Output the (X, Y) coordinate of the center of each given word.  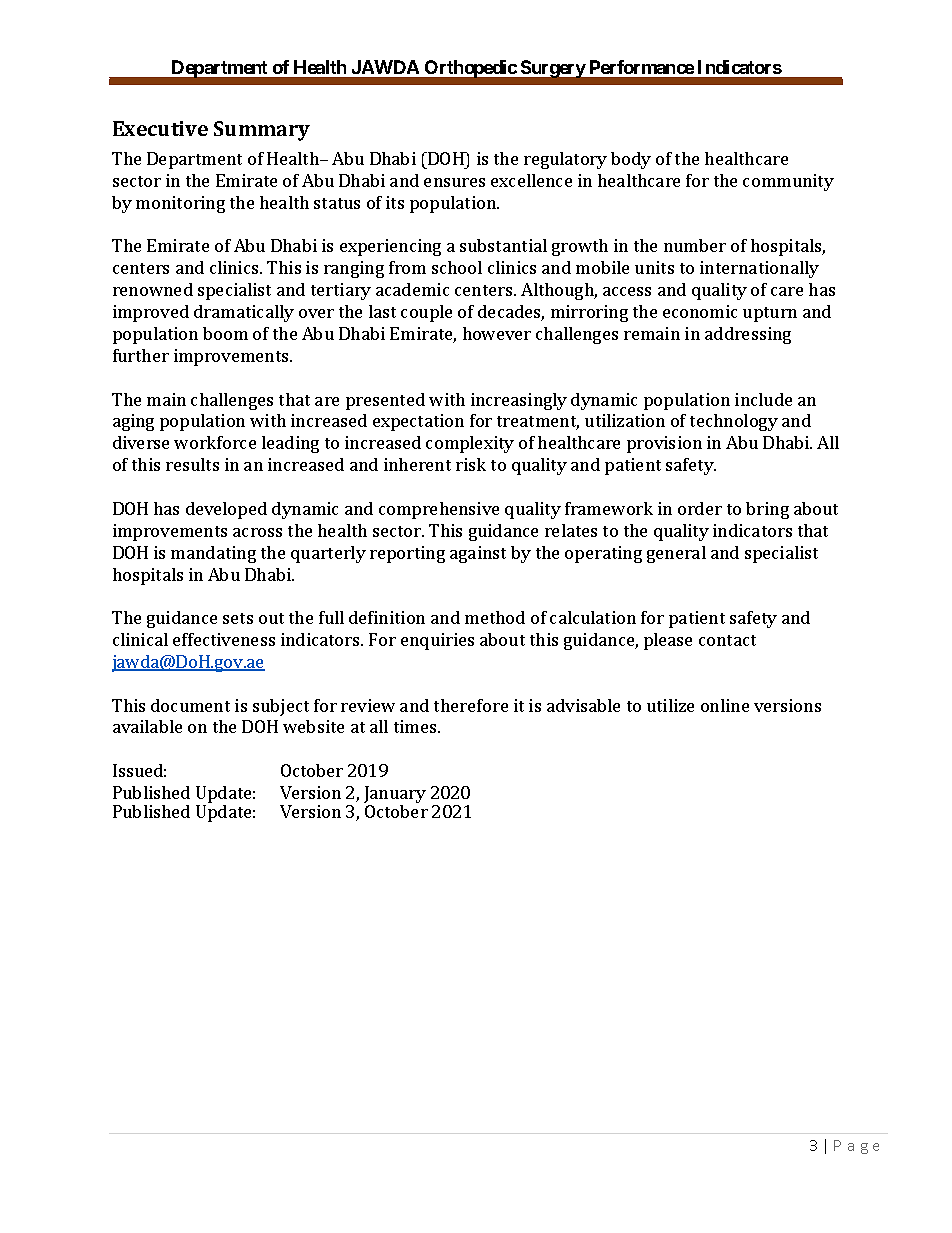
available (147, 726)
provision (664, 444)
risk (471, 464)
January (395, 796)
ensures (454, 182)
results (192, 464)
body (631, 160)
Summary (262, 131)
